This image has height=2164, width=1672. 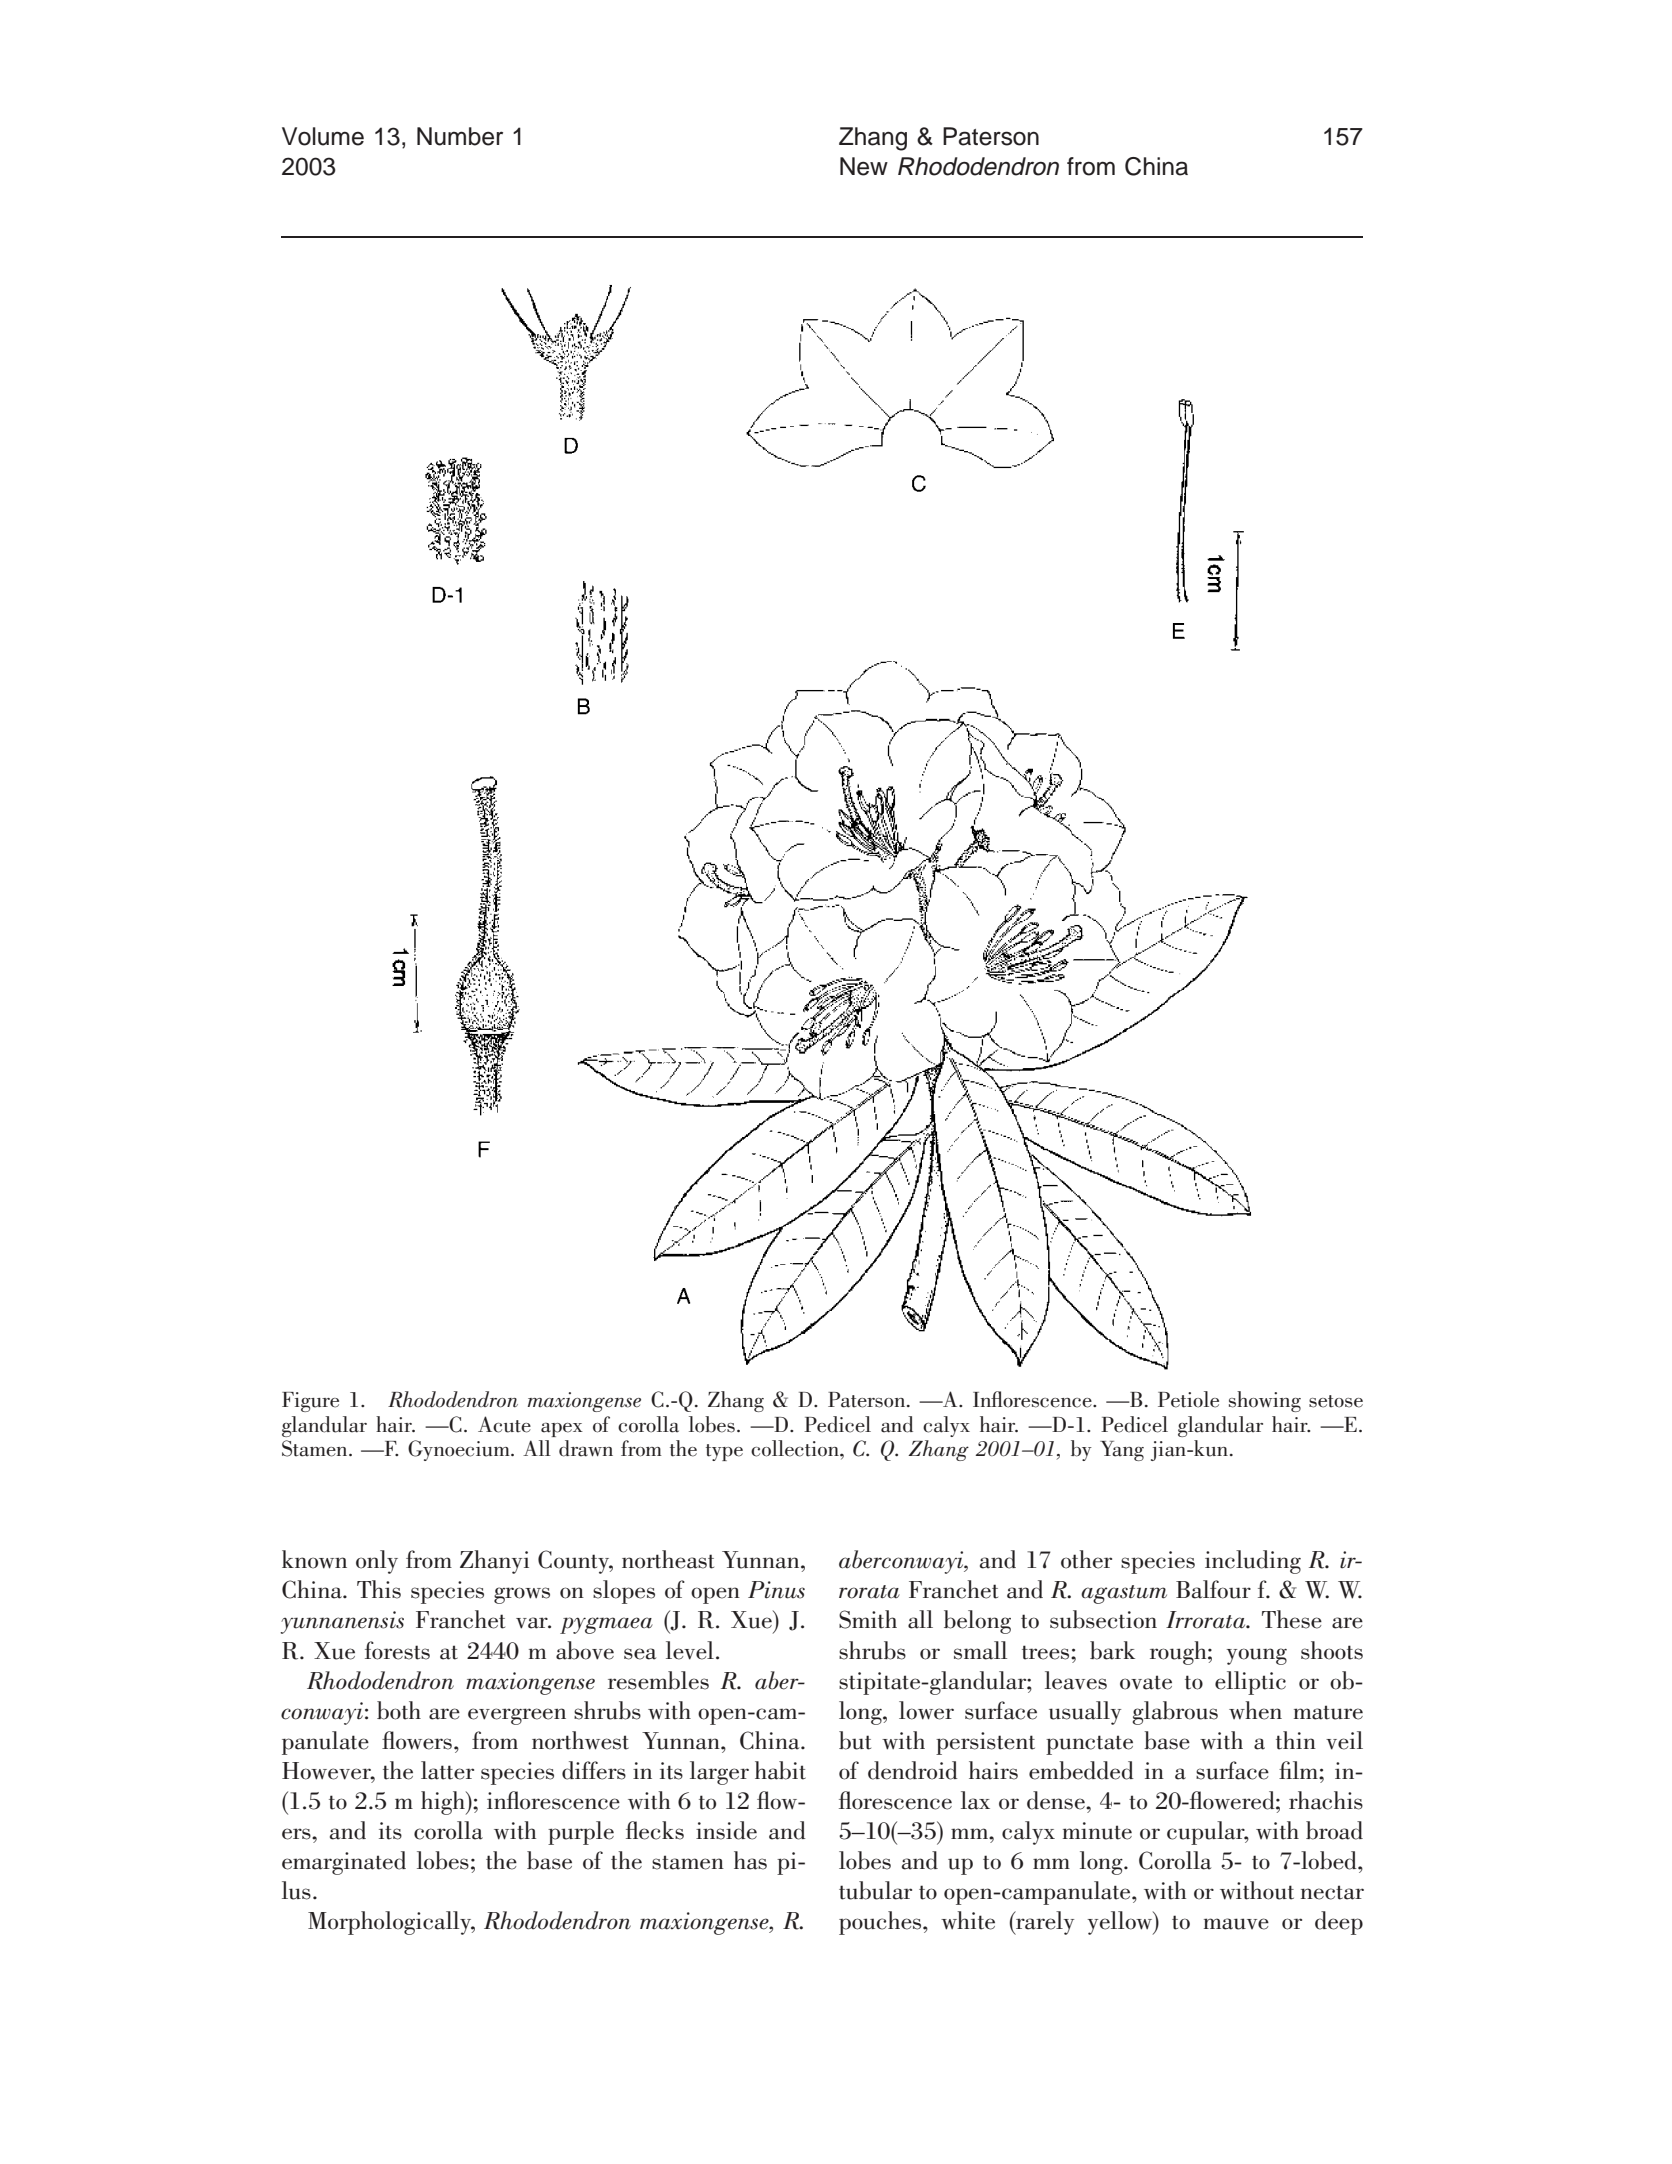 What do you see at coordinates (323, 136) in the image?
I see `Volume` at bounding box center [323, 136].
